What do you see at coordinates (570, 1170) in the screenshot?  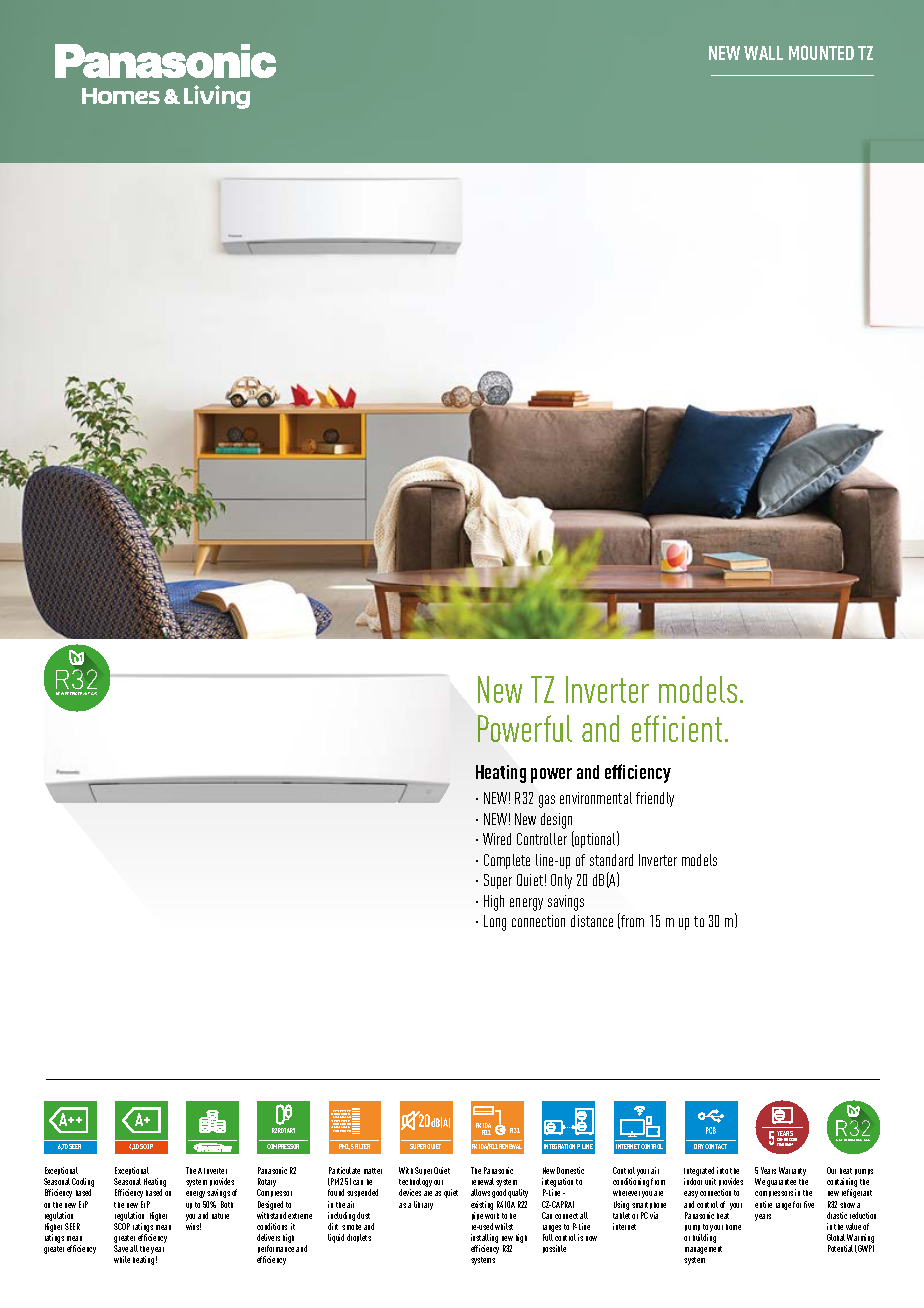 I see `Domestic` at bounding box center [570, 1170].
